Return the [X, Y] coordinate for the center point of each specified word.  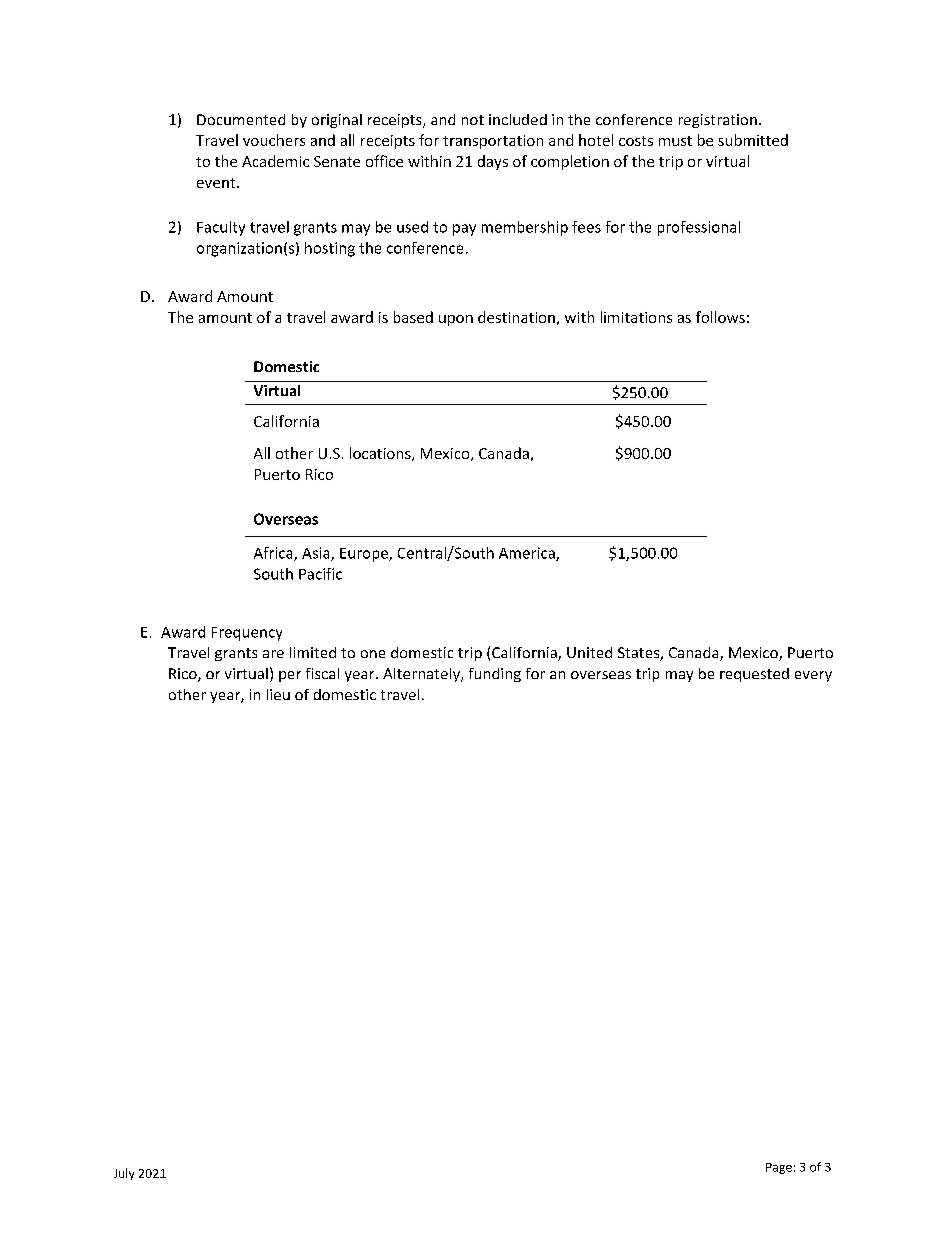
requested [754, 675]
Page [779, 1168]
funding [495, 675]
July [124, 1174]
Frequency [247, 634]
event [217, 183]
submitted [753, 140]
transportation [493, 142]
